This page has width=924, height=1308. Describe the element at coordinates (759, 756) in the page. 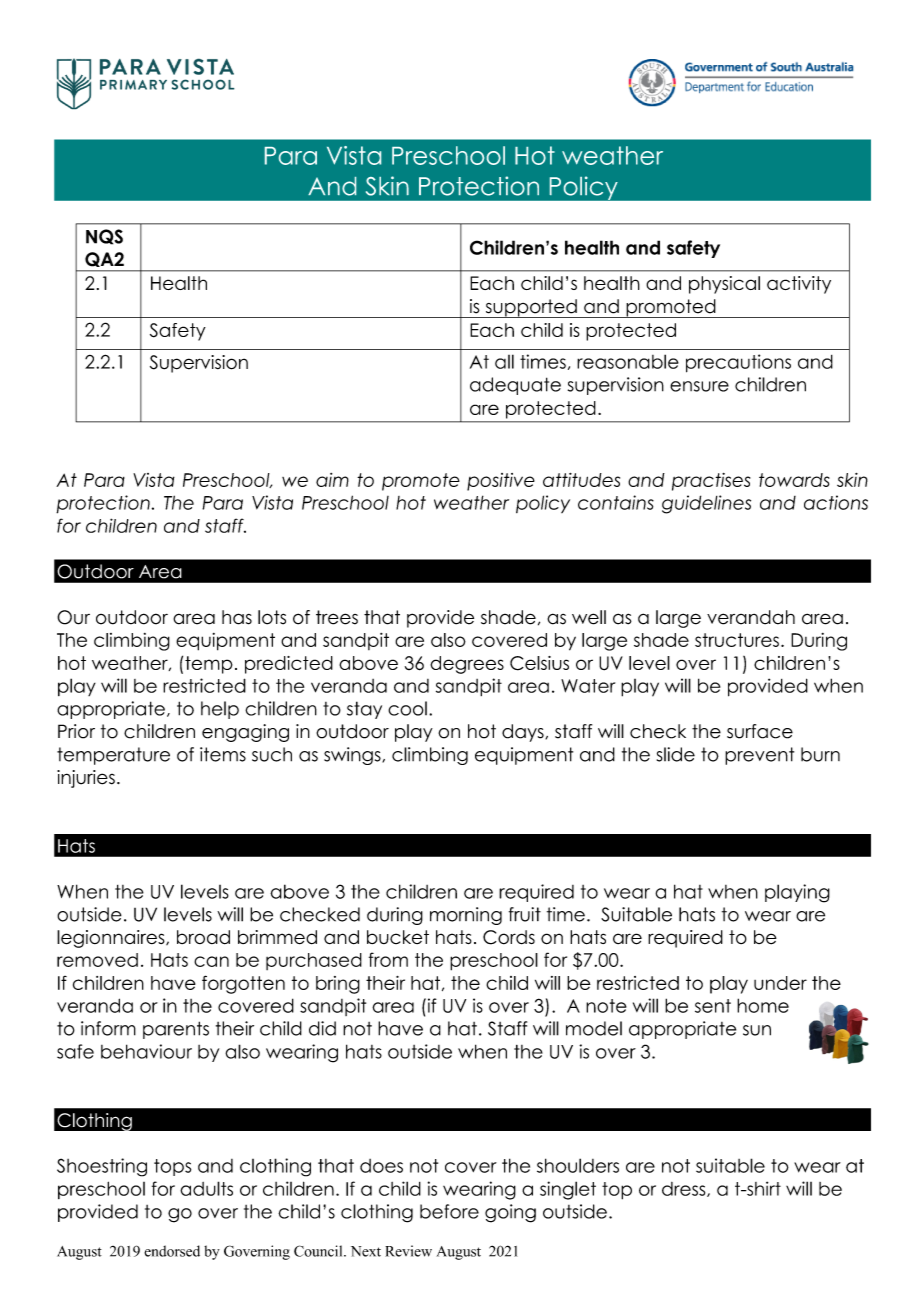

I see `prevent` at that location.
